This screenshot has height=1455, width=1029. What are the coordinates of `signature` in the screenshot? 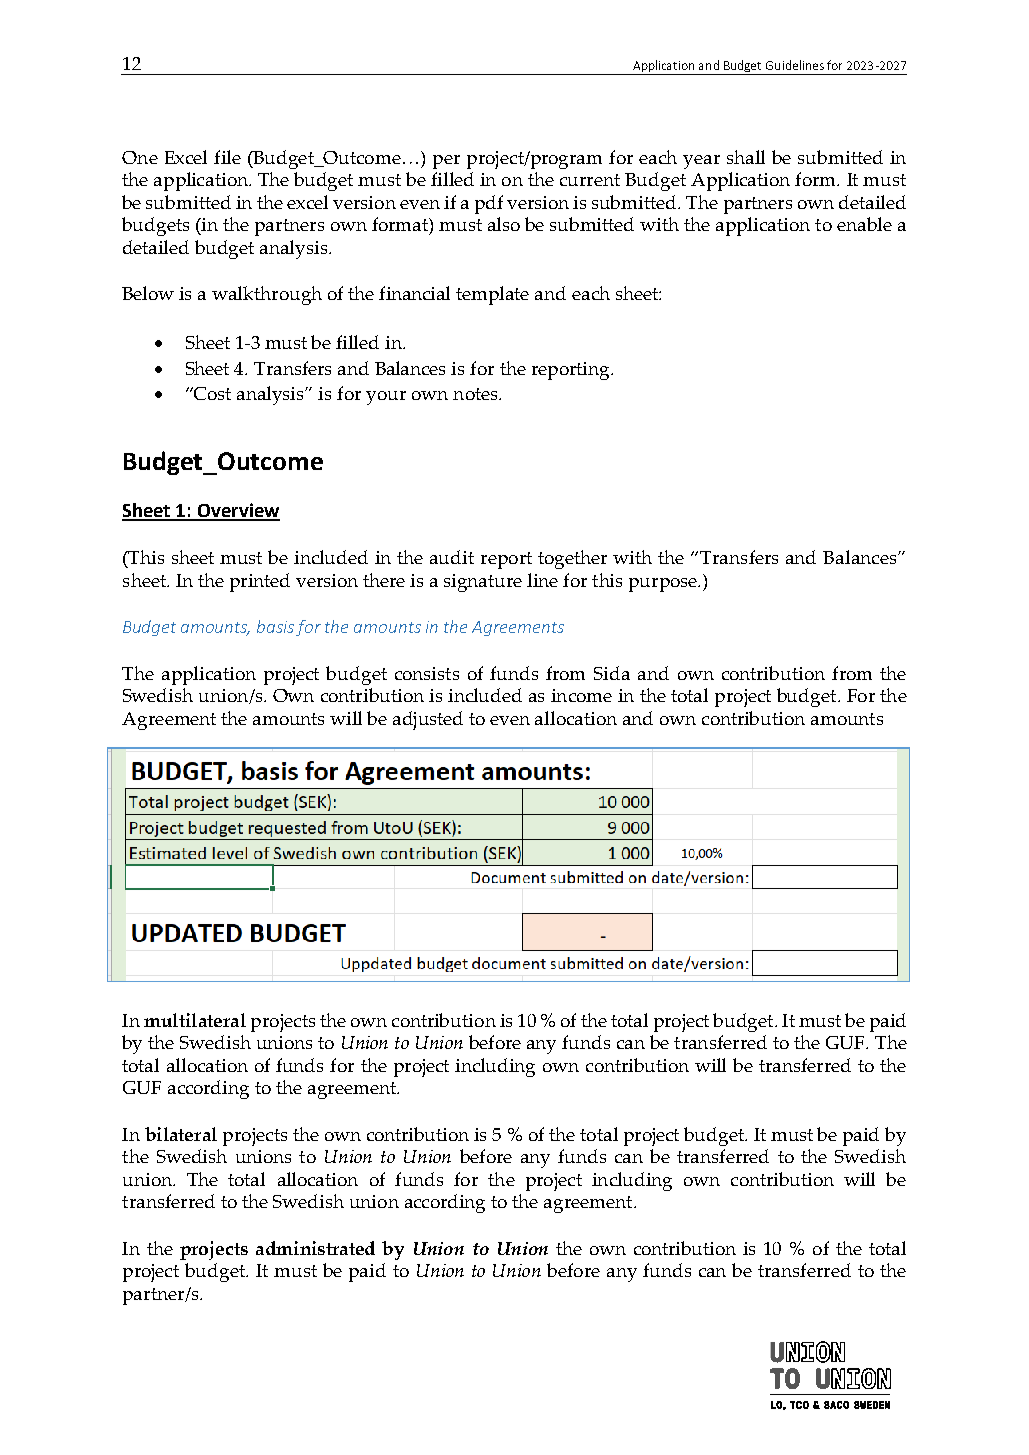 It's located at (483, 583).
